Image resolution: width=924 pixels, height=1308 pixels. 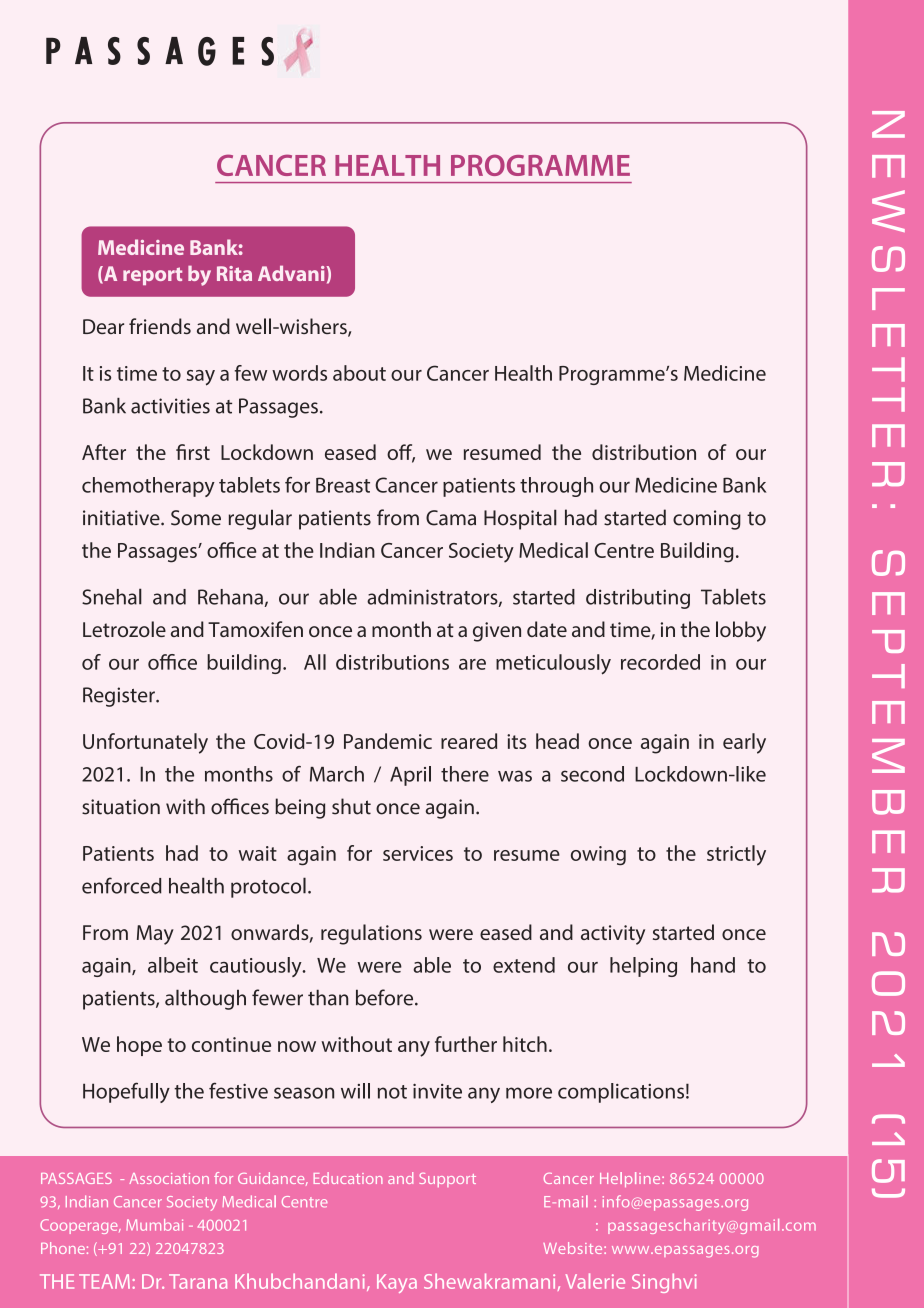 I want to click on Mumbai, so click(x=154, y=1225).
